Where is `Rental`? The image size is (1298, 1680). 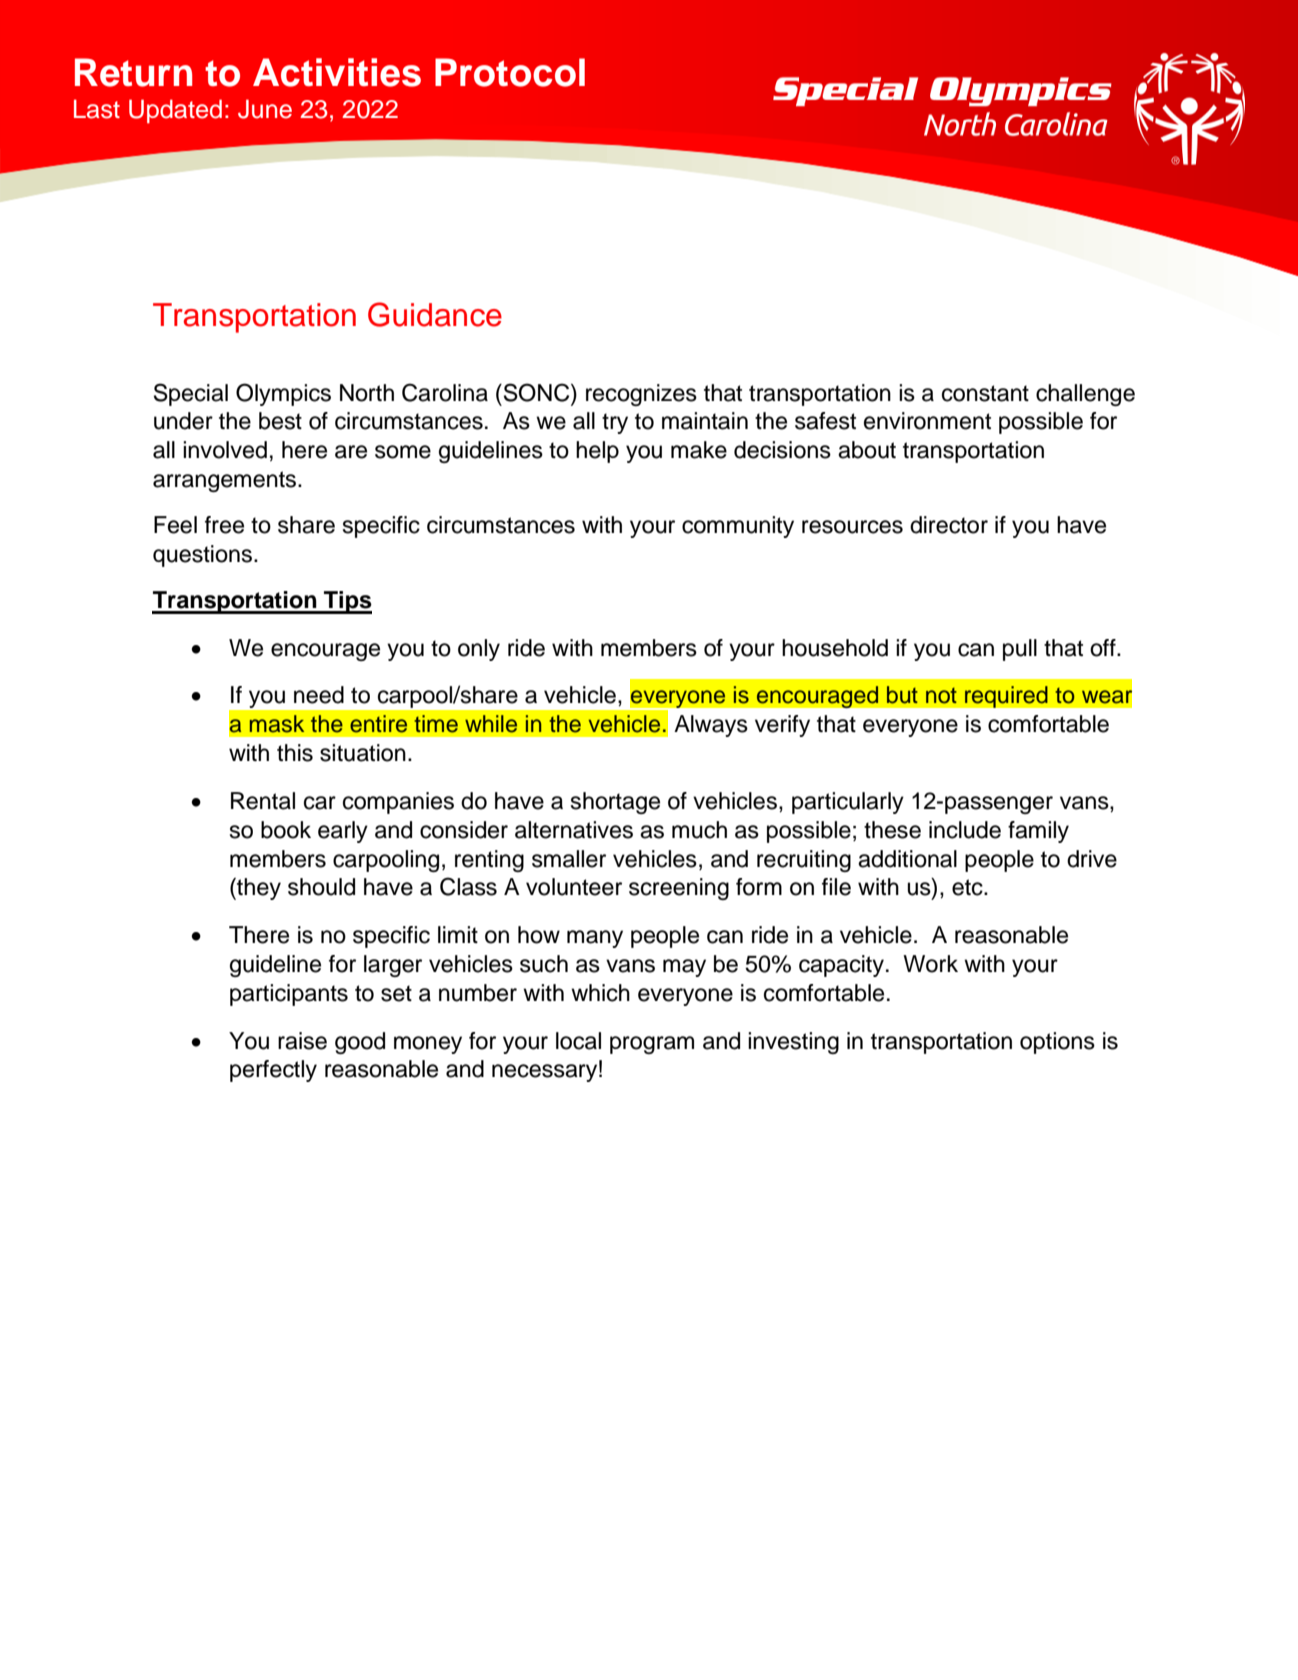
Rental is located at coordinates (263, 801).
